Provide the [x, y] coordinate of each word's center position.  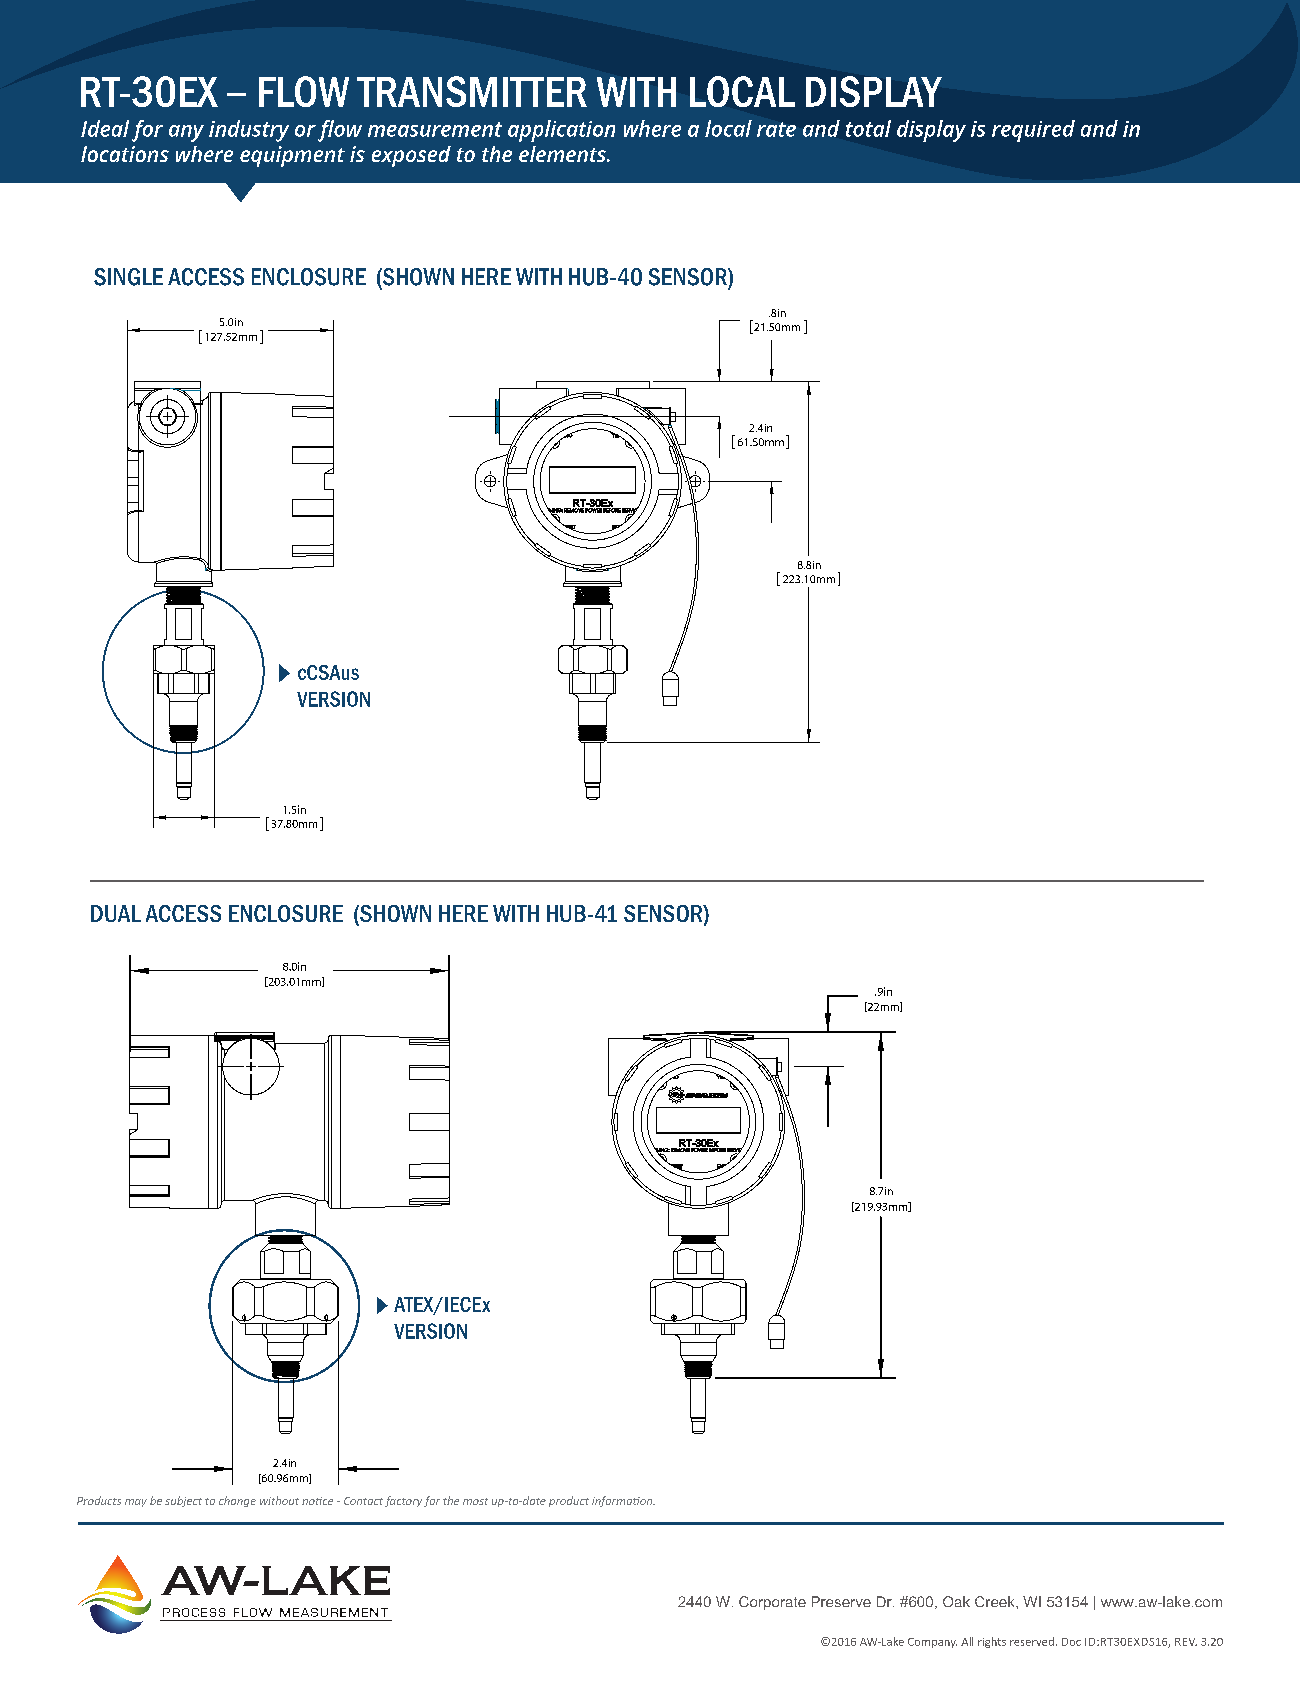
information [623, 1501]
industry [249, 131]
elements [563, 154]
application [561, 131]
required [1033, 131]
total [868, 128]
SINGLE [128, 277]
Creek [996, 1601]
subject [183, 1501]
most [475, 1501]
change [237, 1501]
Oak [956, 1601]
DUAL [116, 913]
